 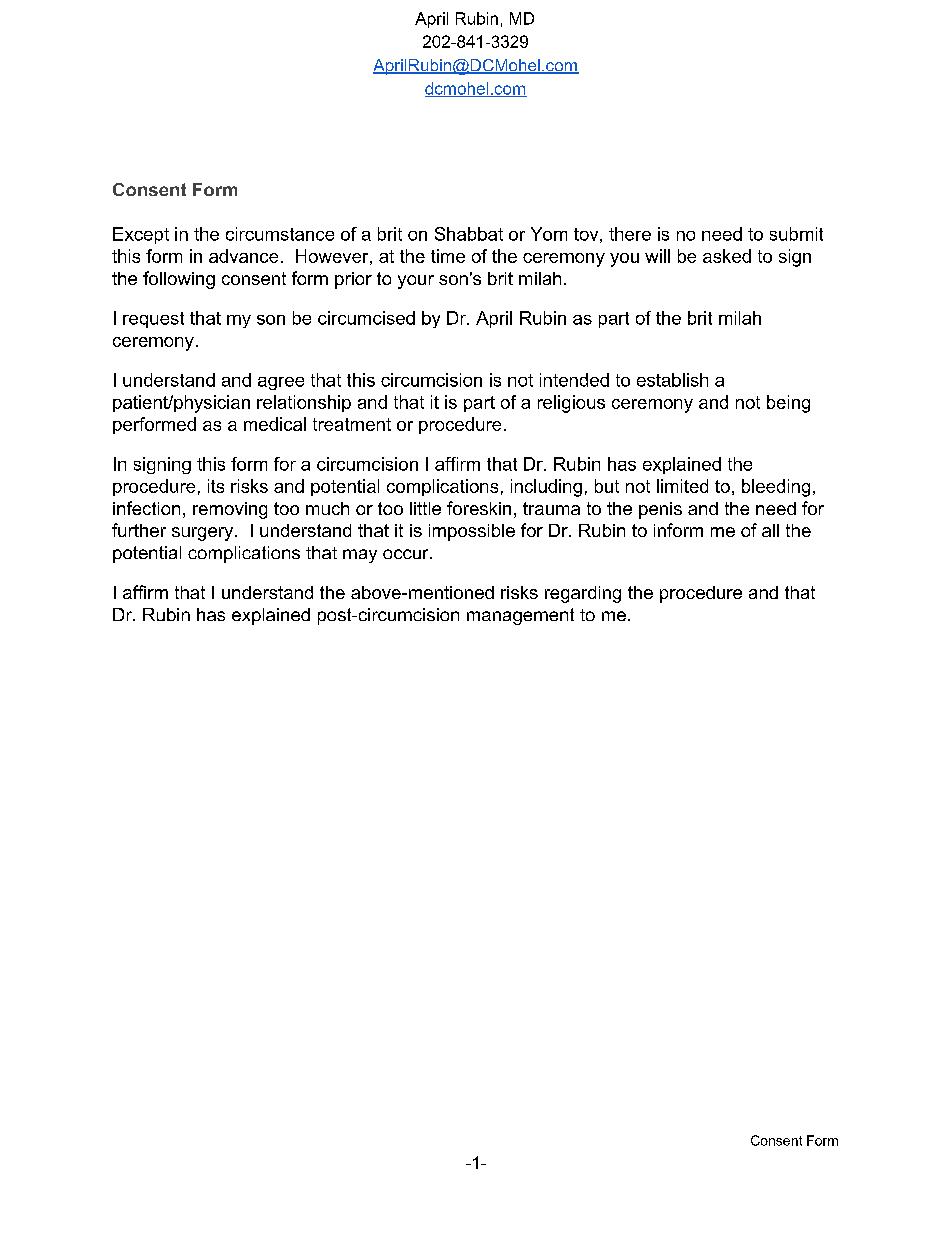 What do you see at coordinates (682, 486) in the screenshot?
I see `limited` at bounding box center [682, 486].
